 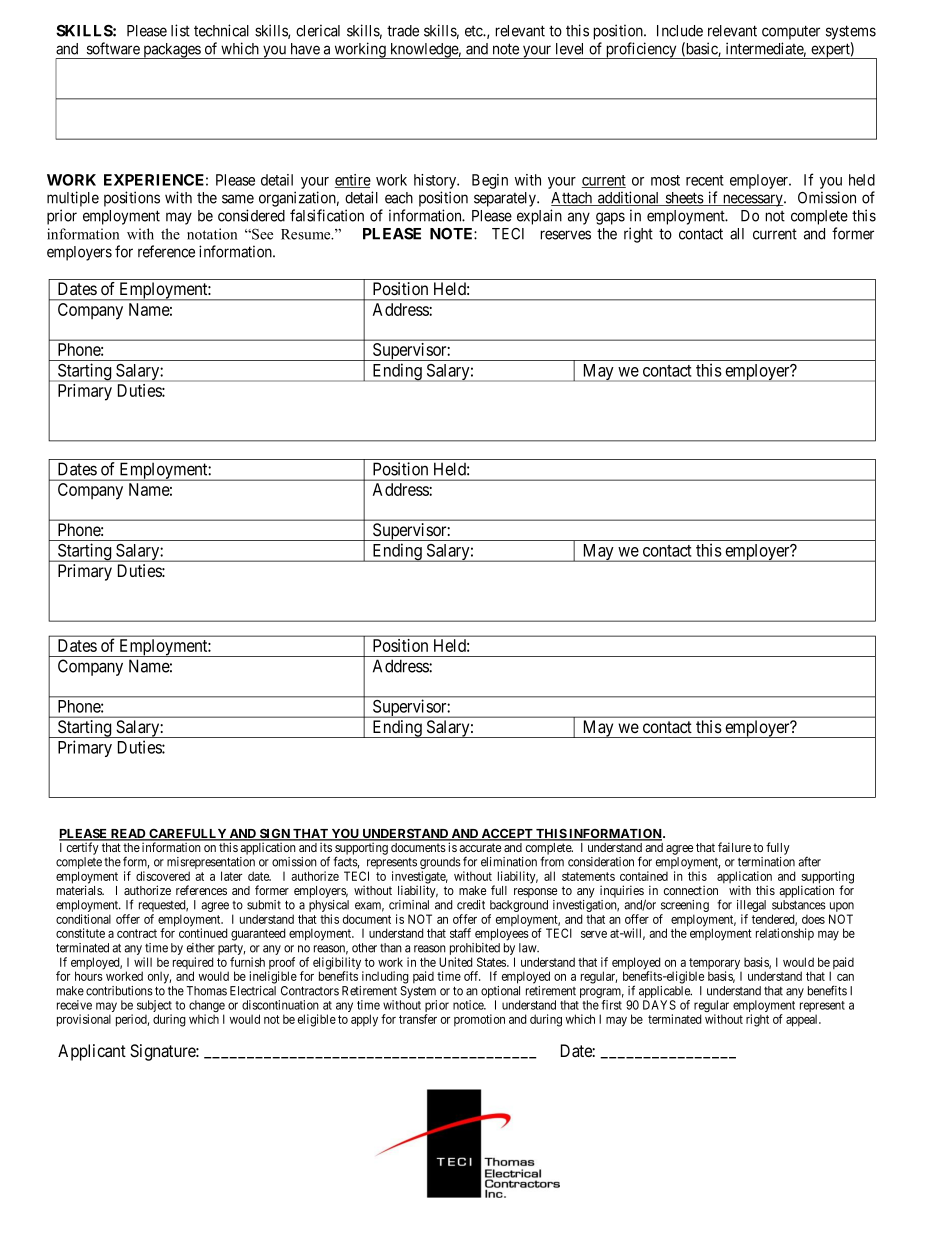 What do you see at coordinates (128, 835) in the document?
I see `READ` at bounding box center [128, 835].
